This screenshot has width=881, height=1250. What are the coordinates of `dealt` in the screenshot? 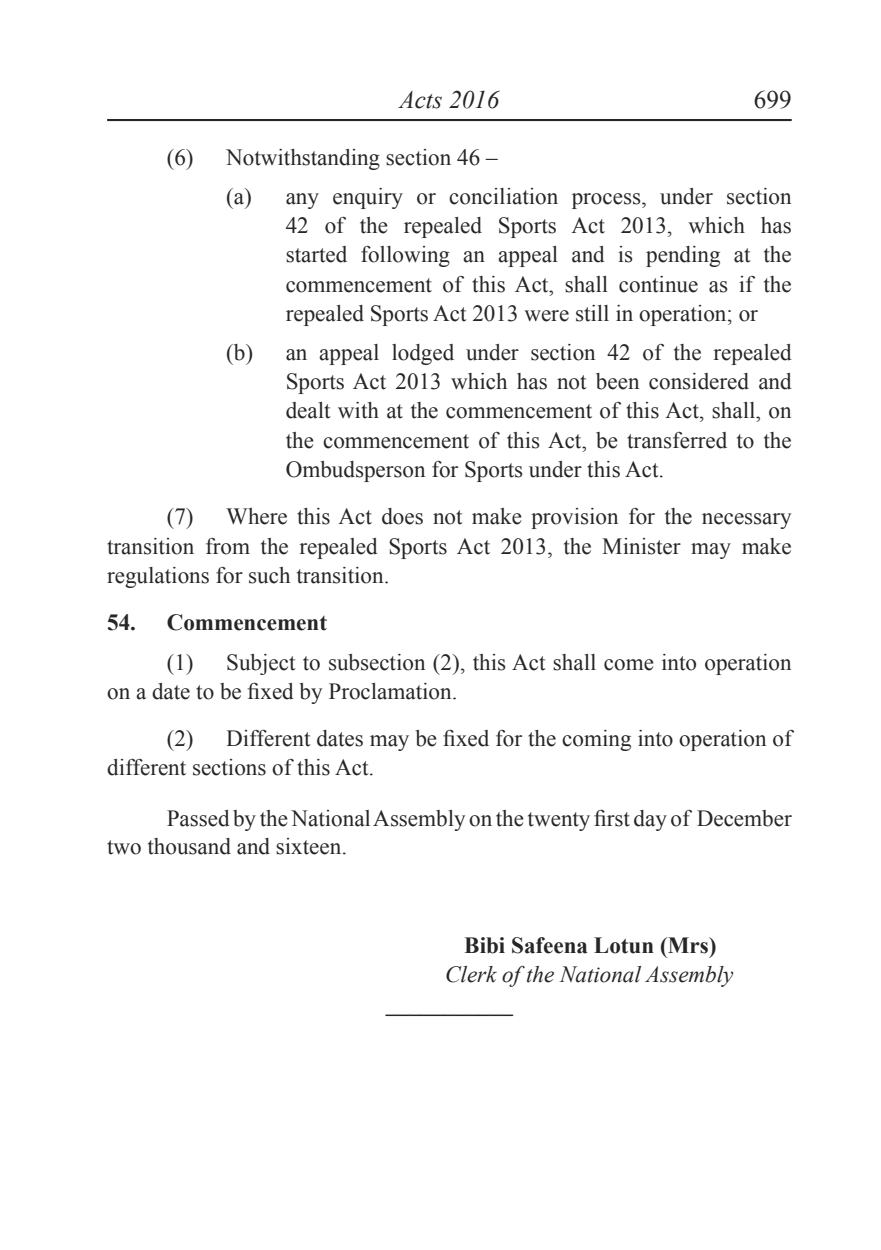 It's located at (308, 410).
